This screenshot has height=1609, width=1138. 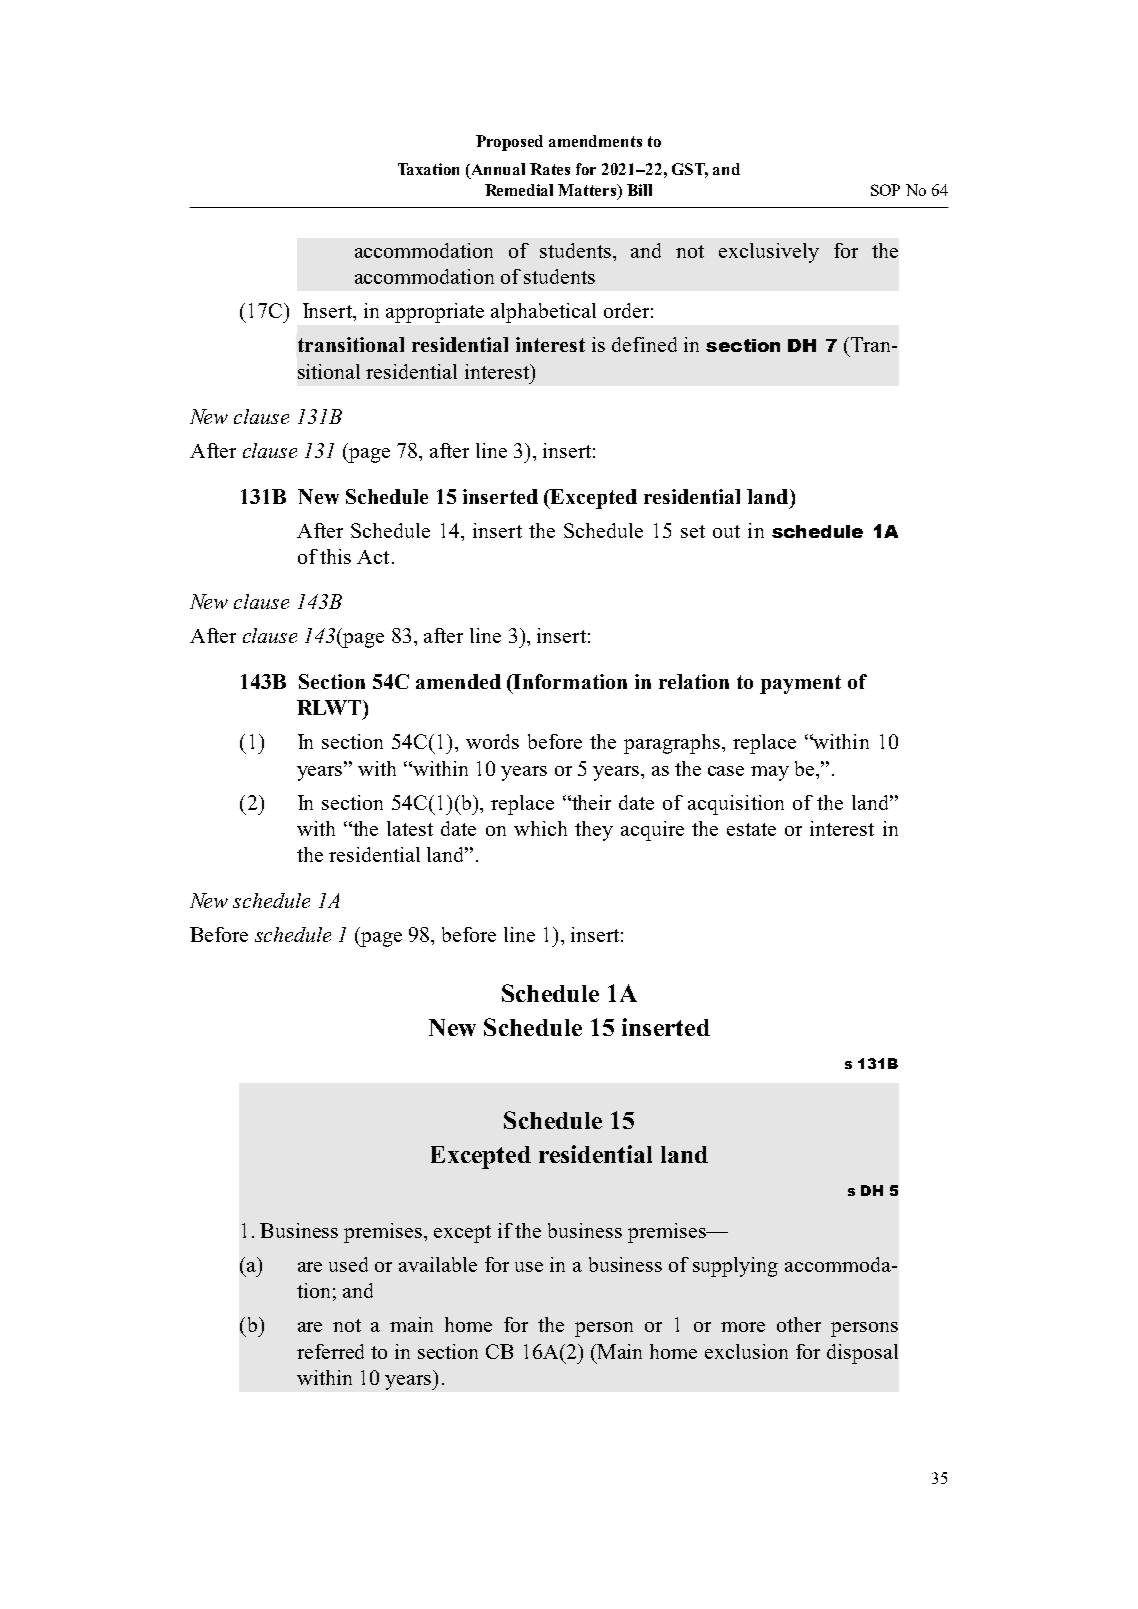 What do you see at coordinates (693, 531) in the screenshot?
I see `set` at bounding box center [693, 531].
